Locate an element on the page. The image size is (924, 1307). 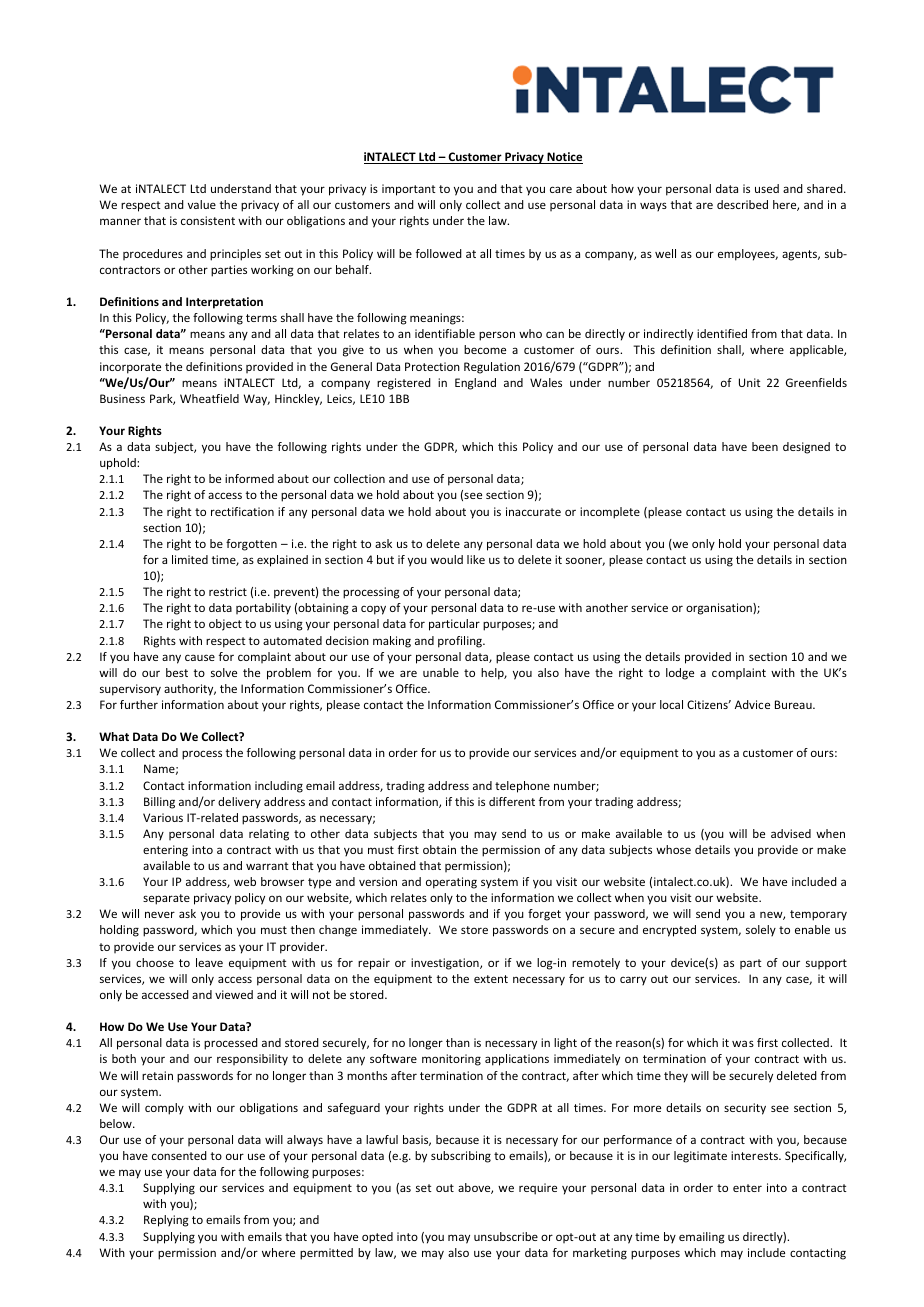
Replying is located at coordinates (166, 1221).
